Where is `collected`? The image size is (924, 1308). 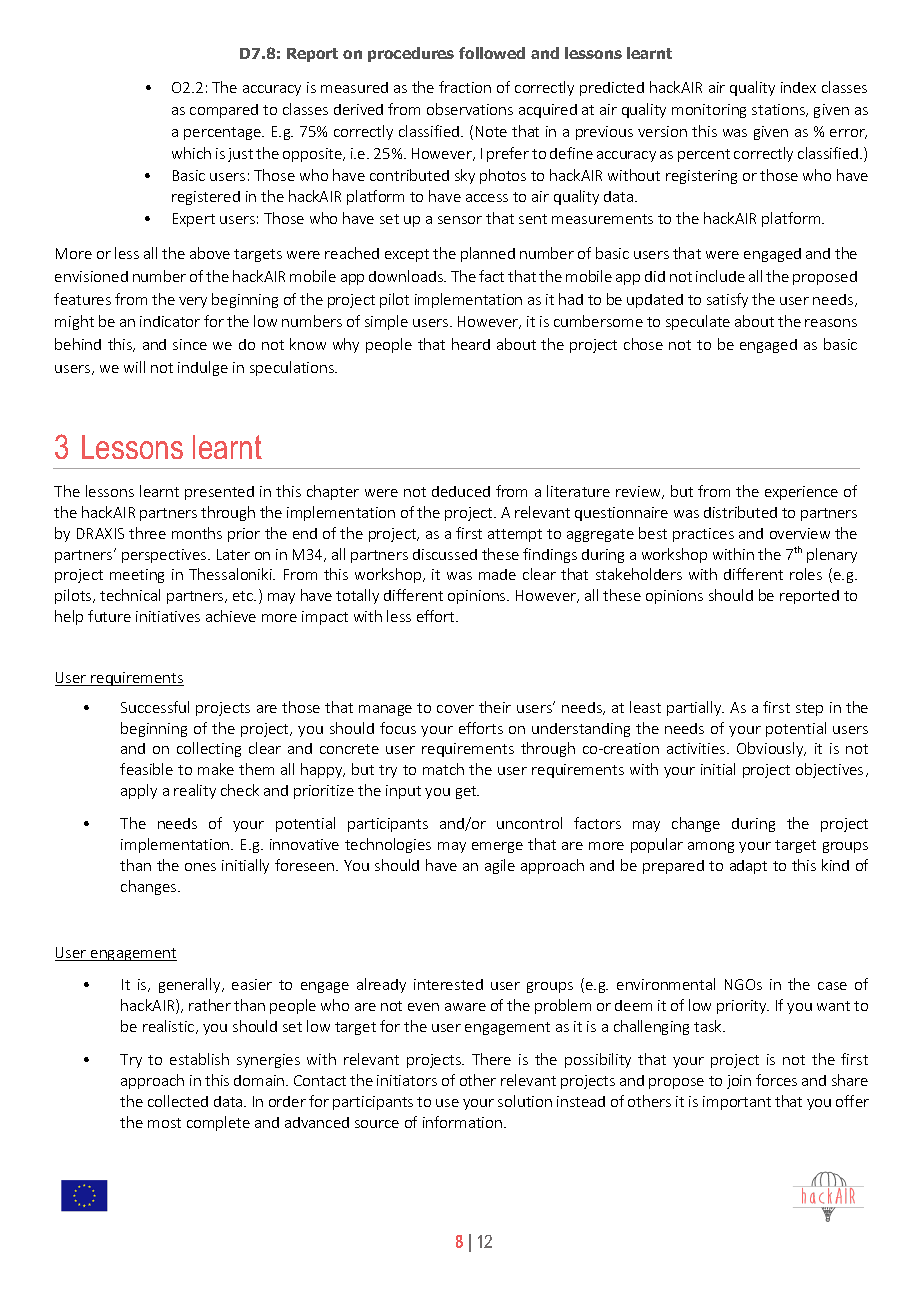 collected is located at coordinates (178, 1101).
